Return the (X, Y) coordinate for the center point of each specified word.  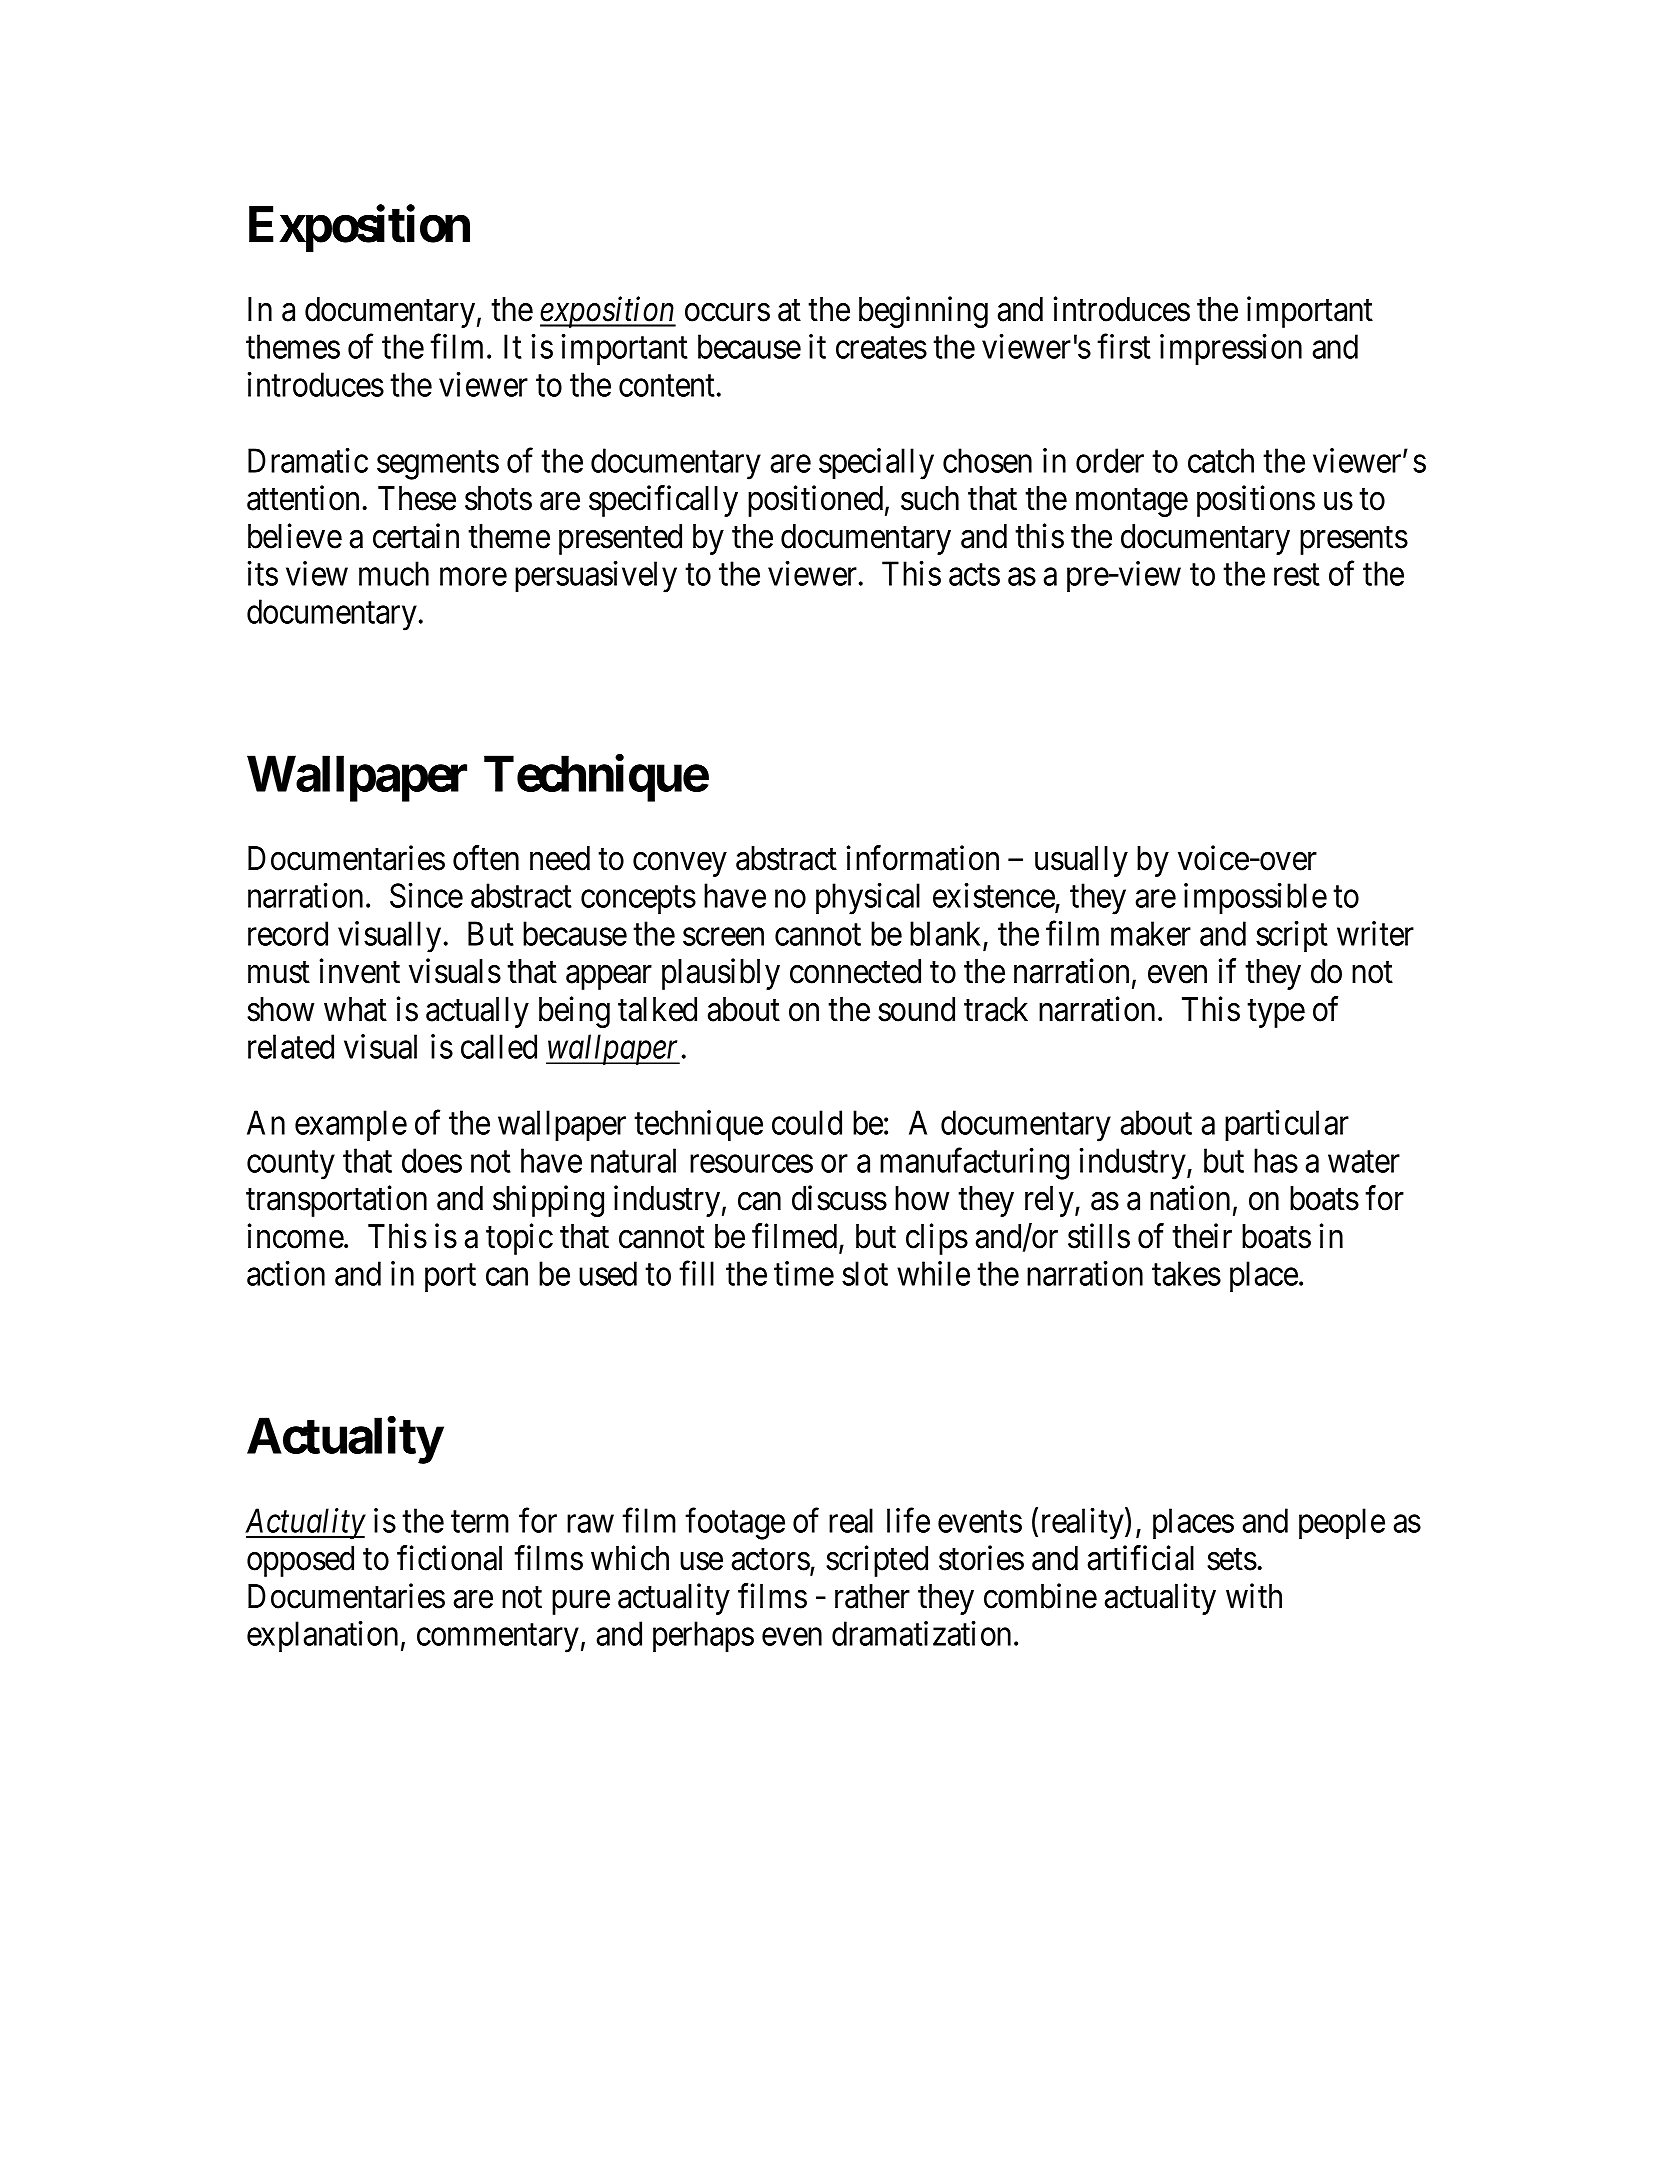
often (486, 858)
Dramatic (308, 460)
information (923, 858)
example (351, 1126)
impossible (1255, 899)
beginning (923, 312)
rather (872, 1596)
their (1202, 1236)
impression (1231, 350)
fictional (449, 1558)
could (807, 1122)
